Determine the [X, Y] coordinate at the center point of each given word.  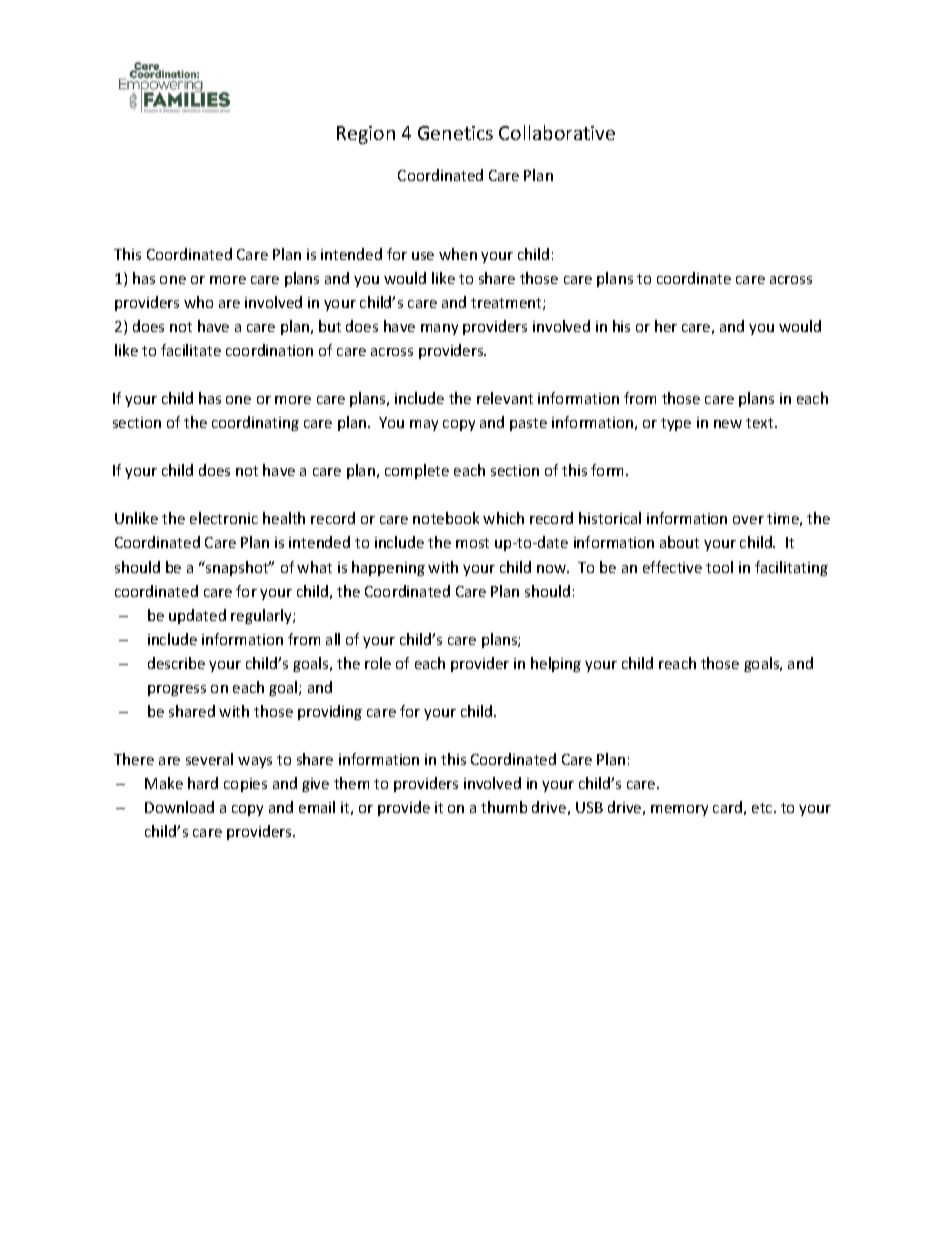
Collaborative [557, 132]
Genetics [455, 133]
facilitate [191, 350]
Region [366, 135]
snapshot [237, 568]
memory [679, 810]
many [439, 329]
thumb [504, 807]
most [472, 543]
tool [719, 567]
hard [203, 783]
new [728, 424]
